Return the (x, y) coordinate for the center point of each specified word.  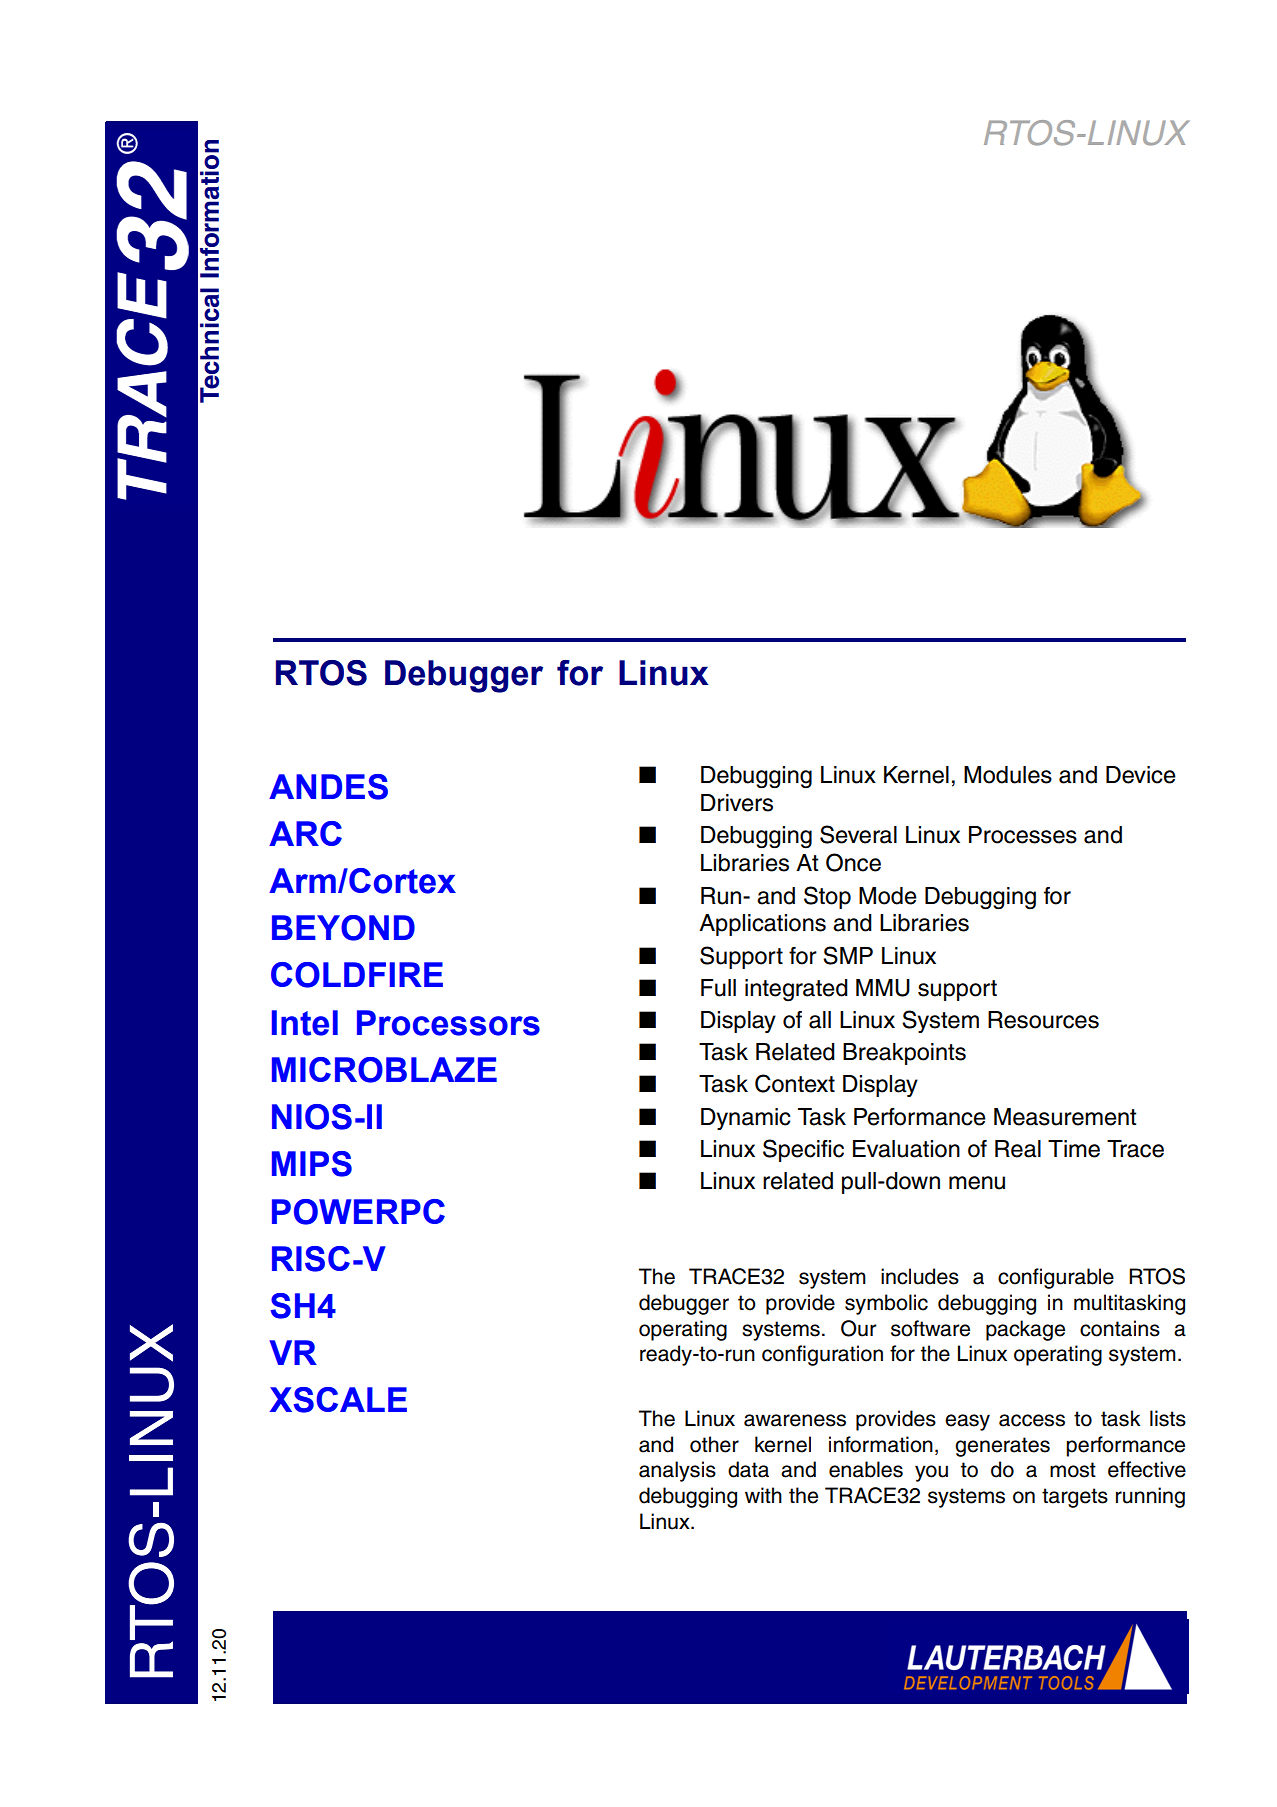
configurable (1056, 1278)
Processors (448, 1023)
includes (920, 1276)
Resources (1043, 1020)
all (820, 1020)
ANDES (328, 787)
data (748, 1469)
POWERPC (358, 1212)
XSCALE (338, 1400)
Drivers (737, 803)
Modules (1008, 775)
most (1073, 1470)
